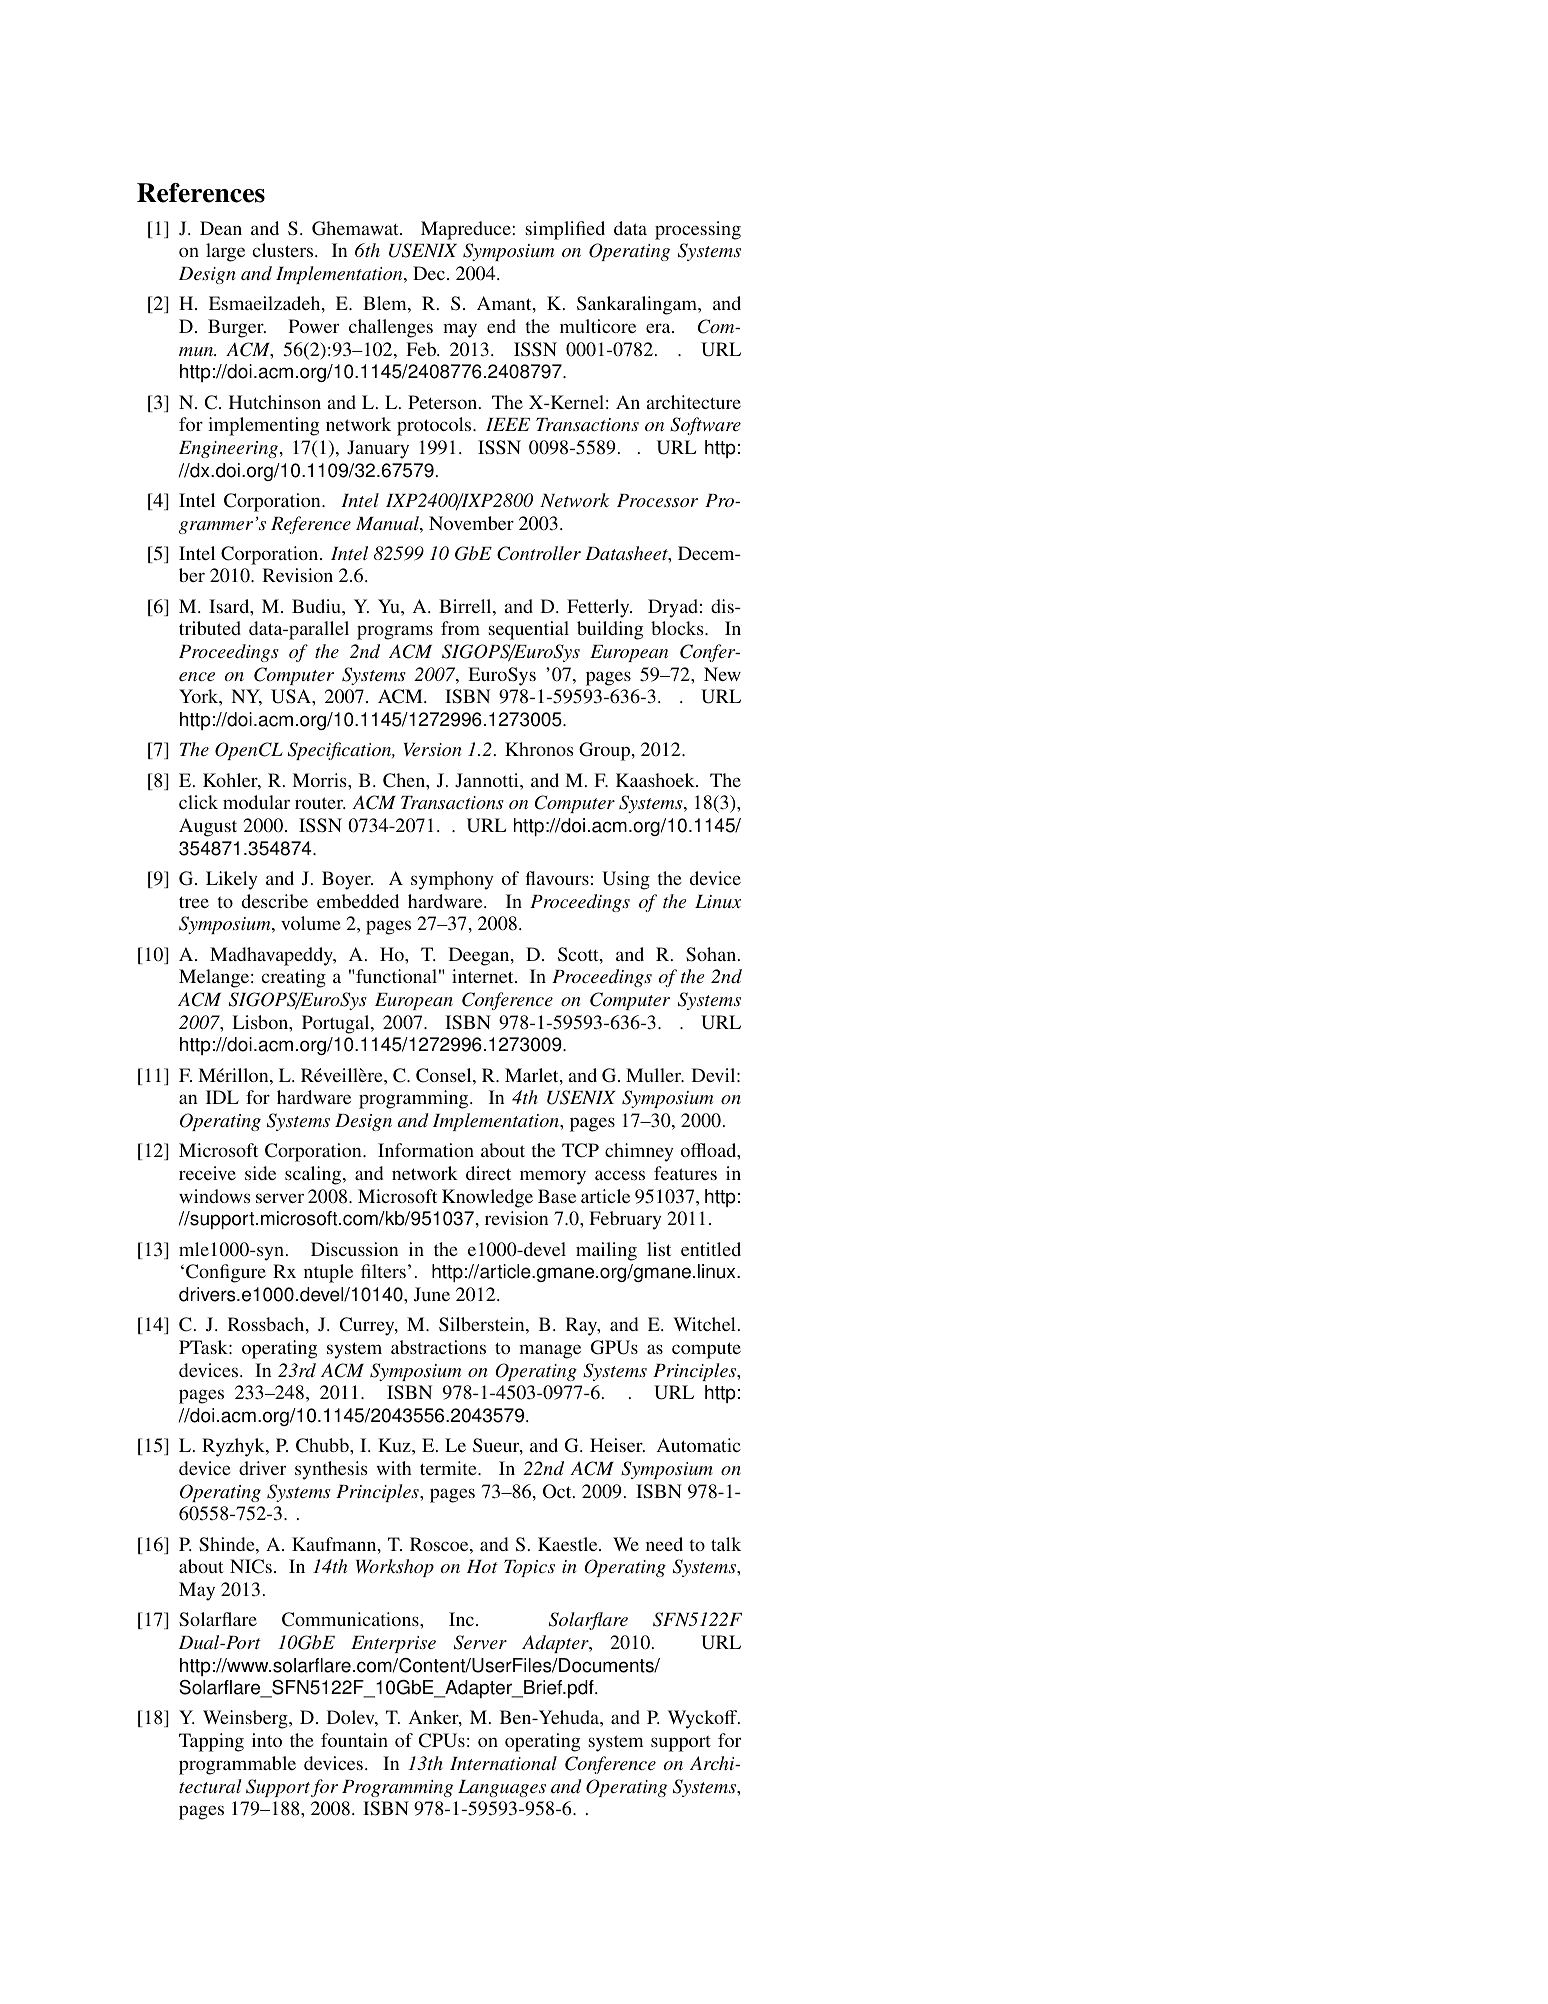  Describe the element at coordinates (293, 978) in the image. I see `creating` at that location.
